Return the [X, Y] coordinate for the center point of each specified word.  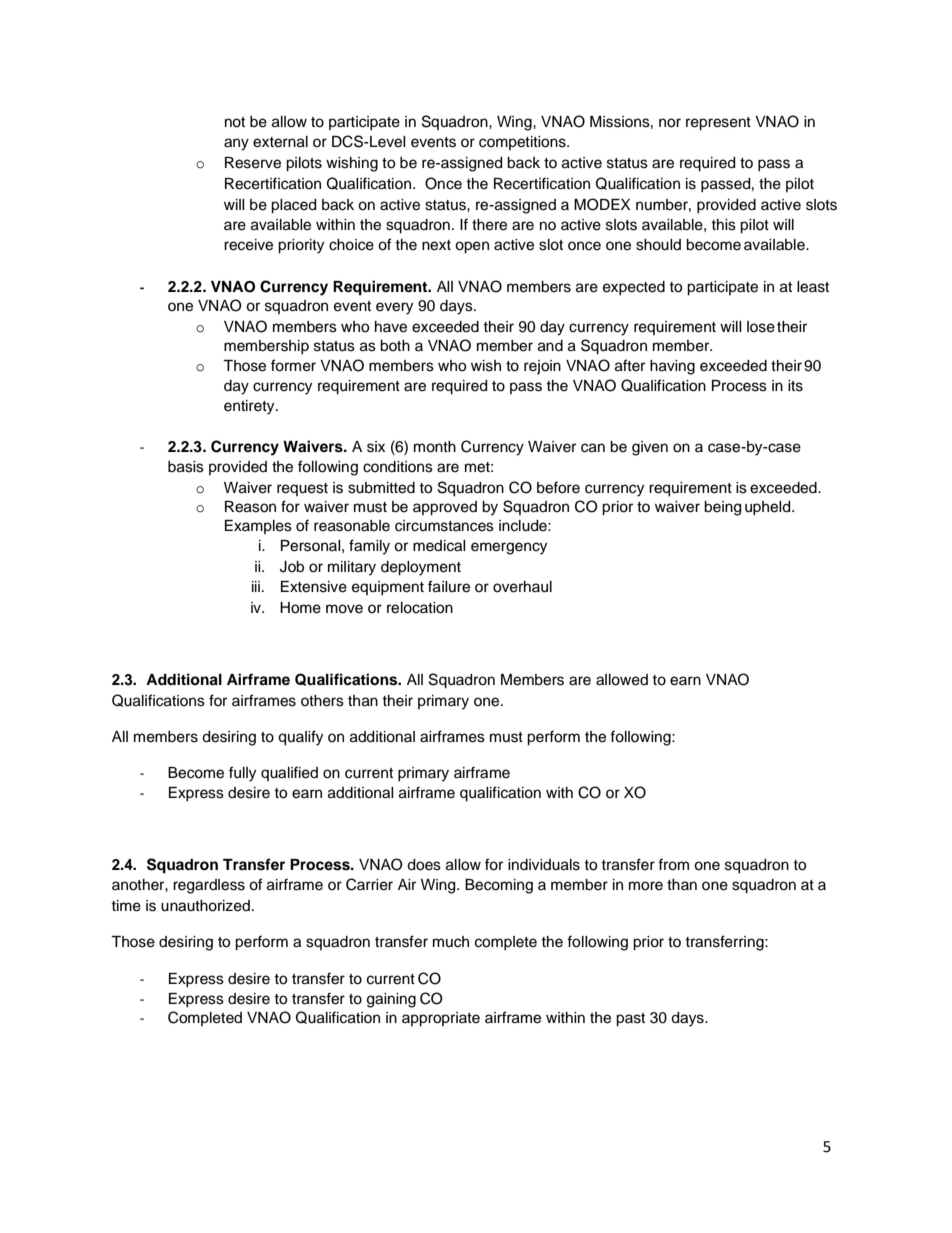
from [673, 864]
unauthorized [205, 906]
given [650, 448]
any [236, 144]
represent [718, 124]
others [322, 701]
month [435, 447]
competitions [523, 143]
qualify [300, 738]
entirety [250, 407]
